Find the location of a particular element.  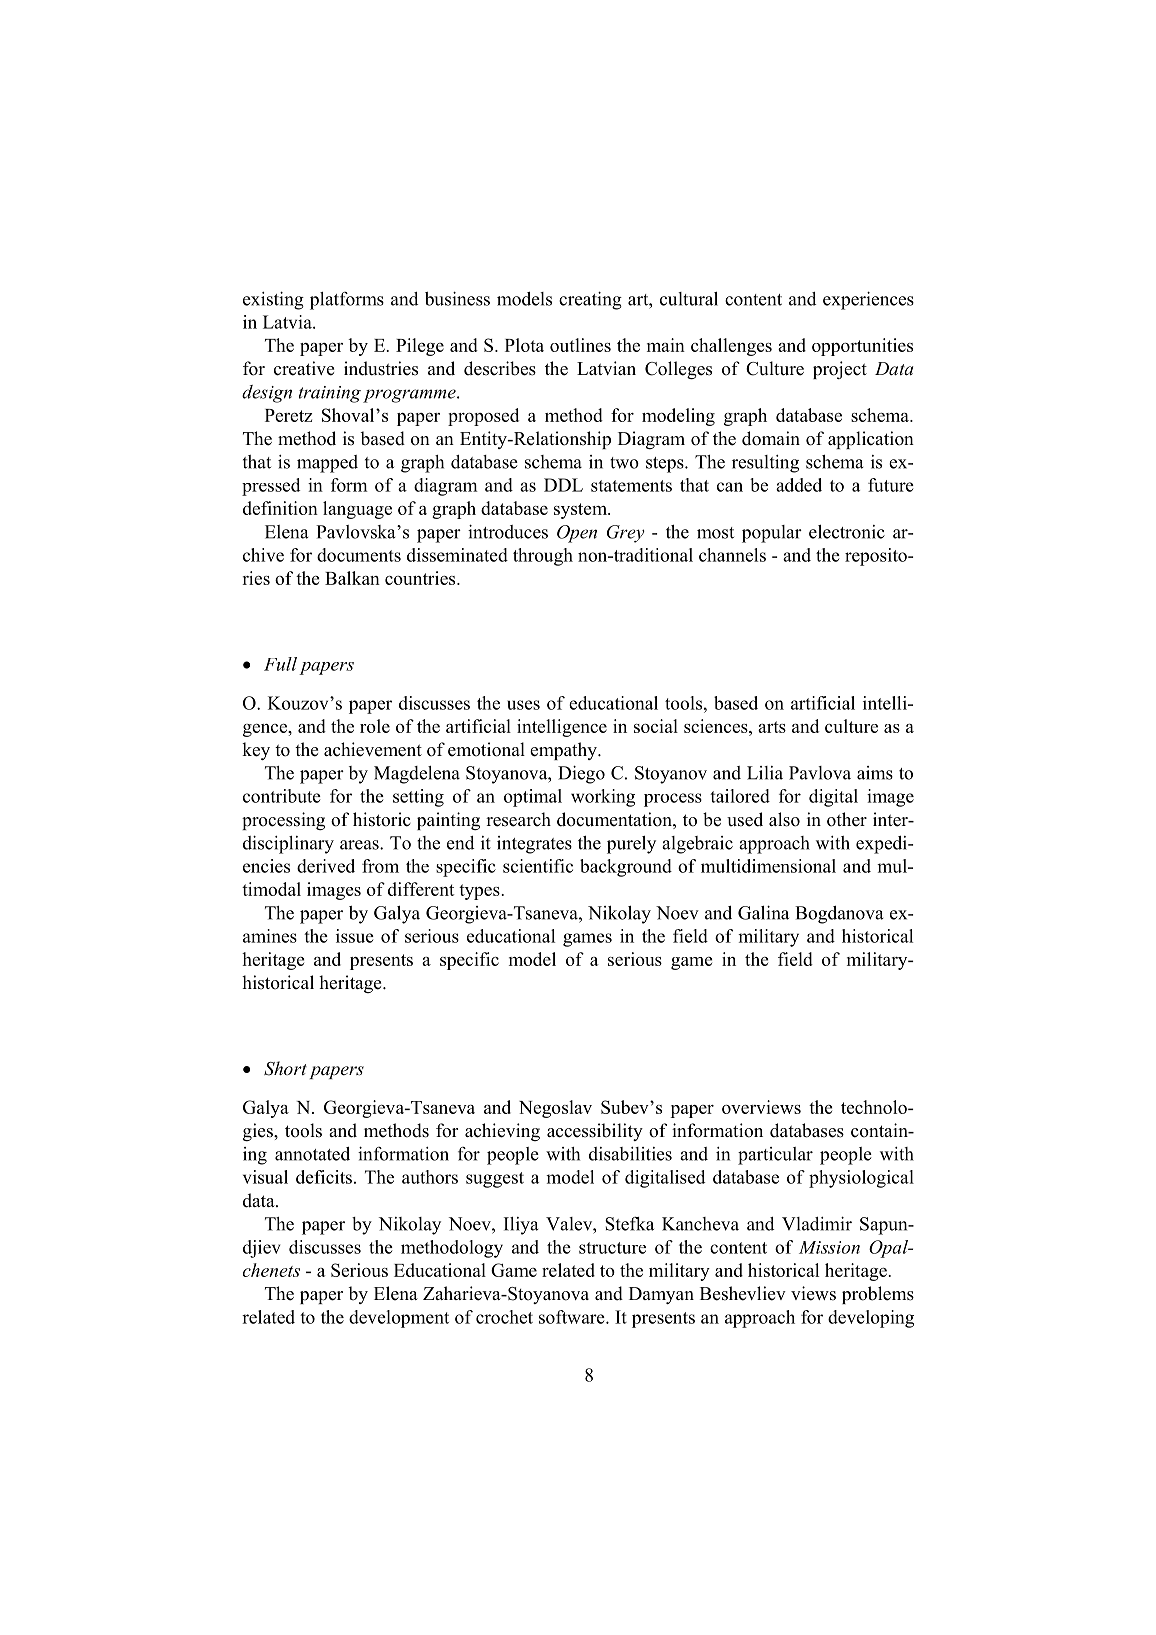

development is located at coordinates (399, 1319).
